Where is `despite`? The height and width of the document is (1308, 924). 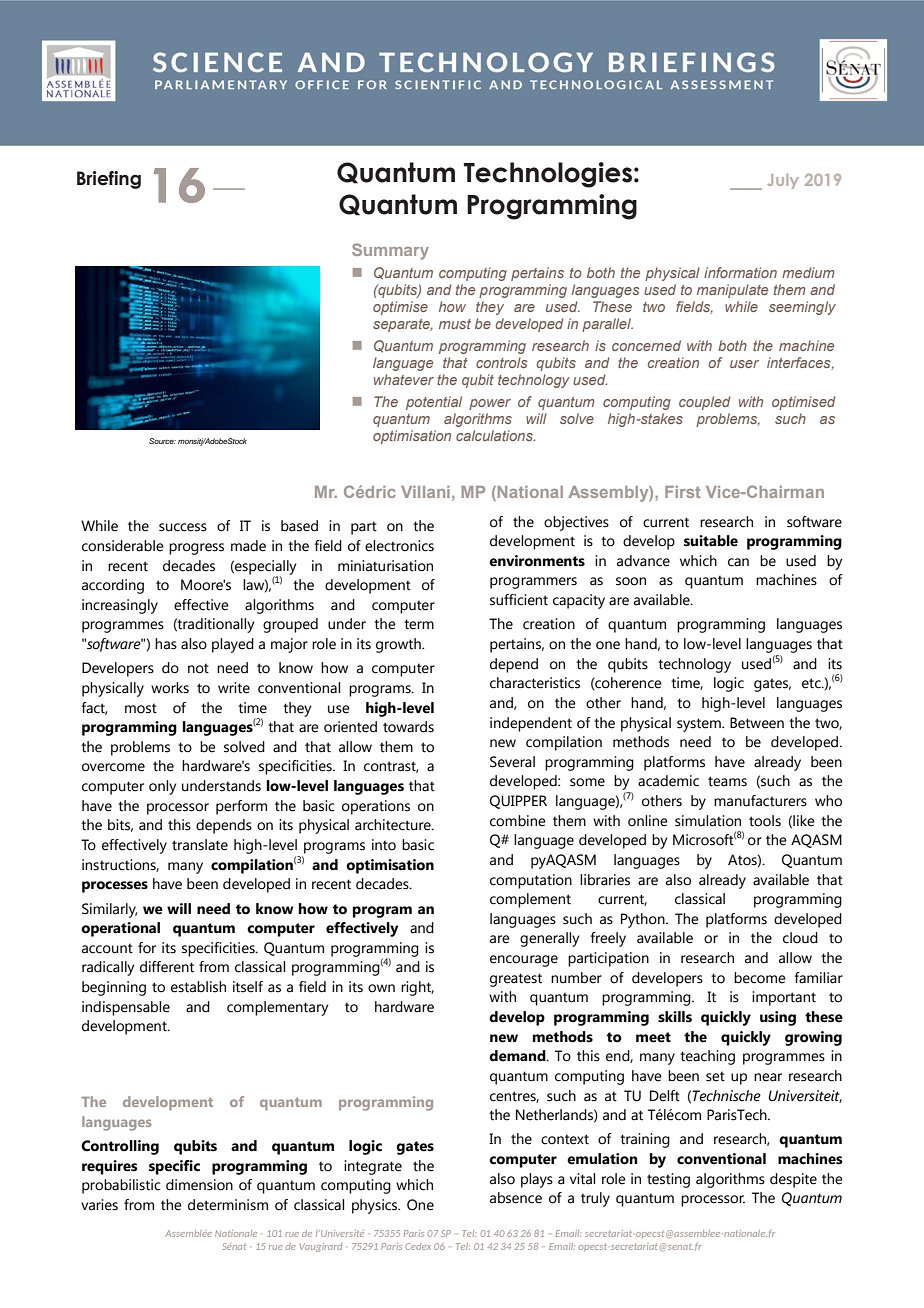 despite is located at coordinates (793, 1180).
